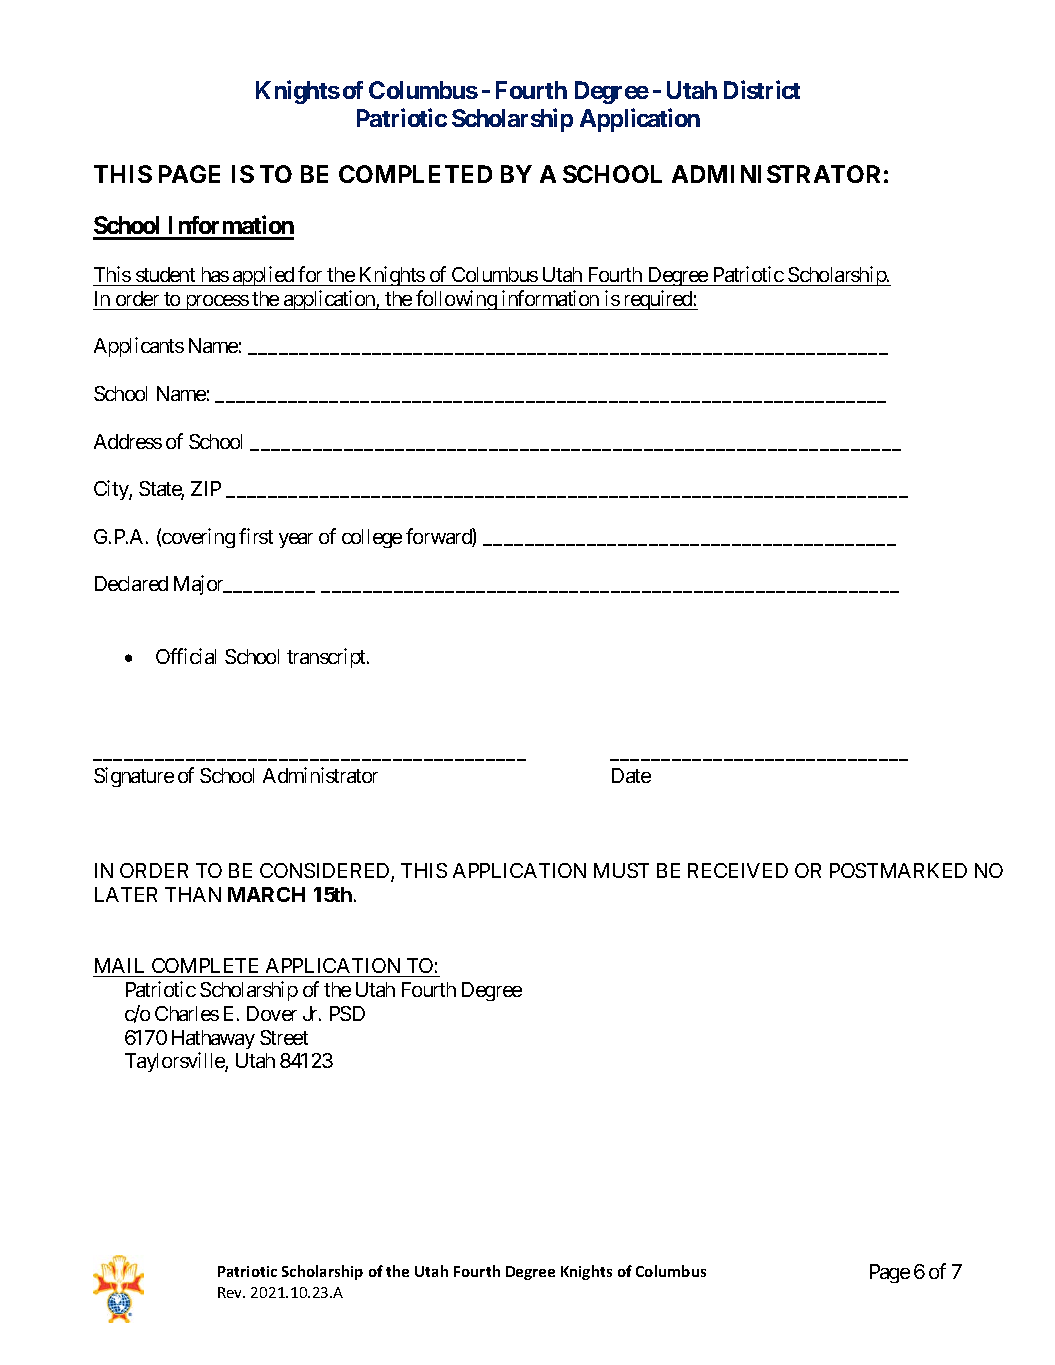 The width and height of the page is (1055, 1365). Describe the element at coordinates (272, 1013) in the page. I see `Dover` at that location.
